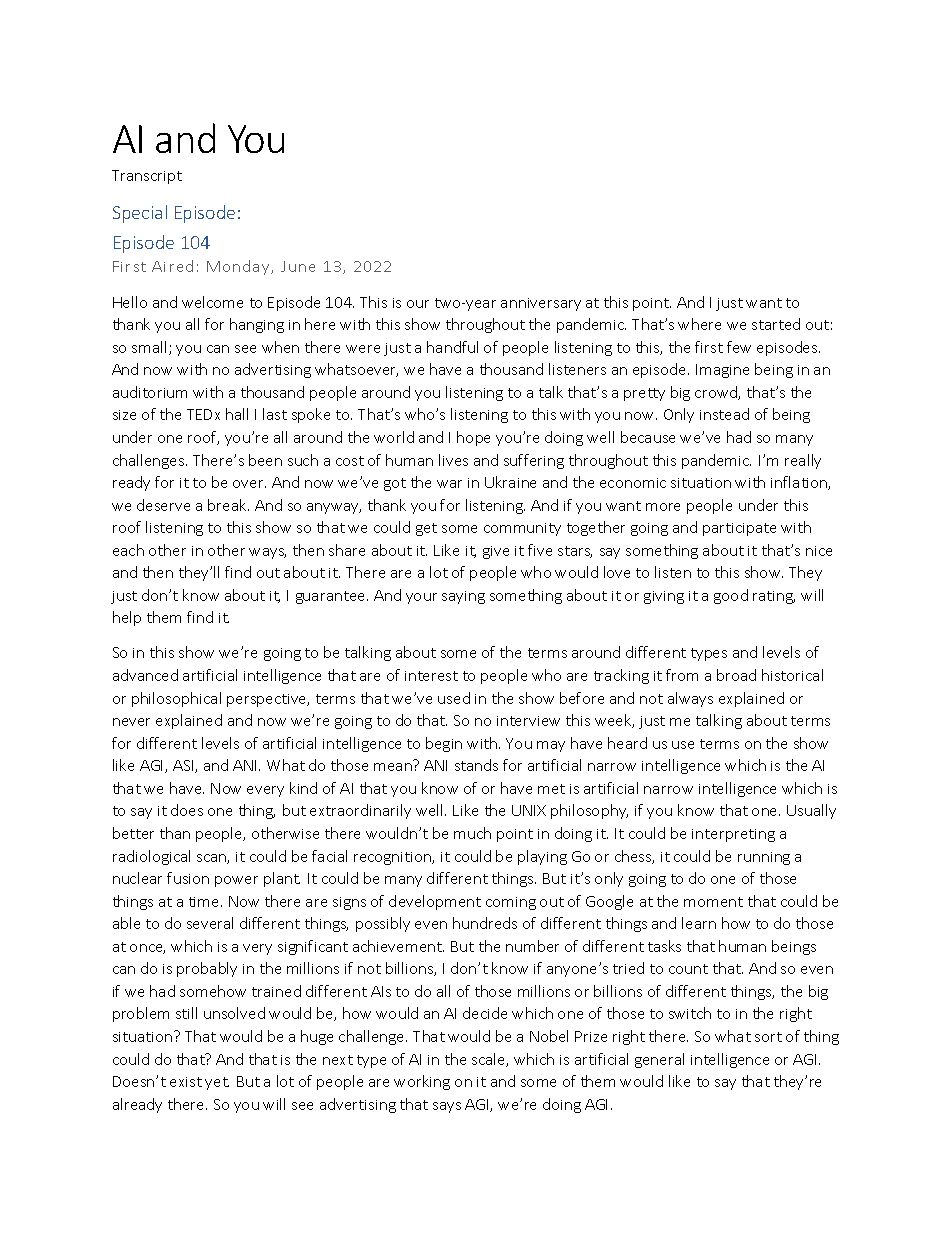 The height and width of the screenshot is (1233, 952). What do you see at coordinates (541, 304) in the screenshot?
I see `anniversary` at bounding box center [541, 304].
